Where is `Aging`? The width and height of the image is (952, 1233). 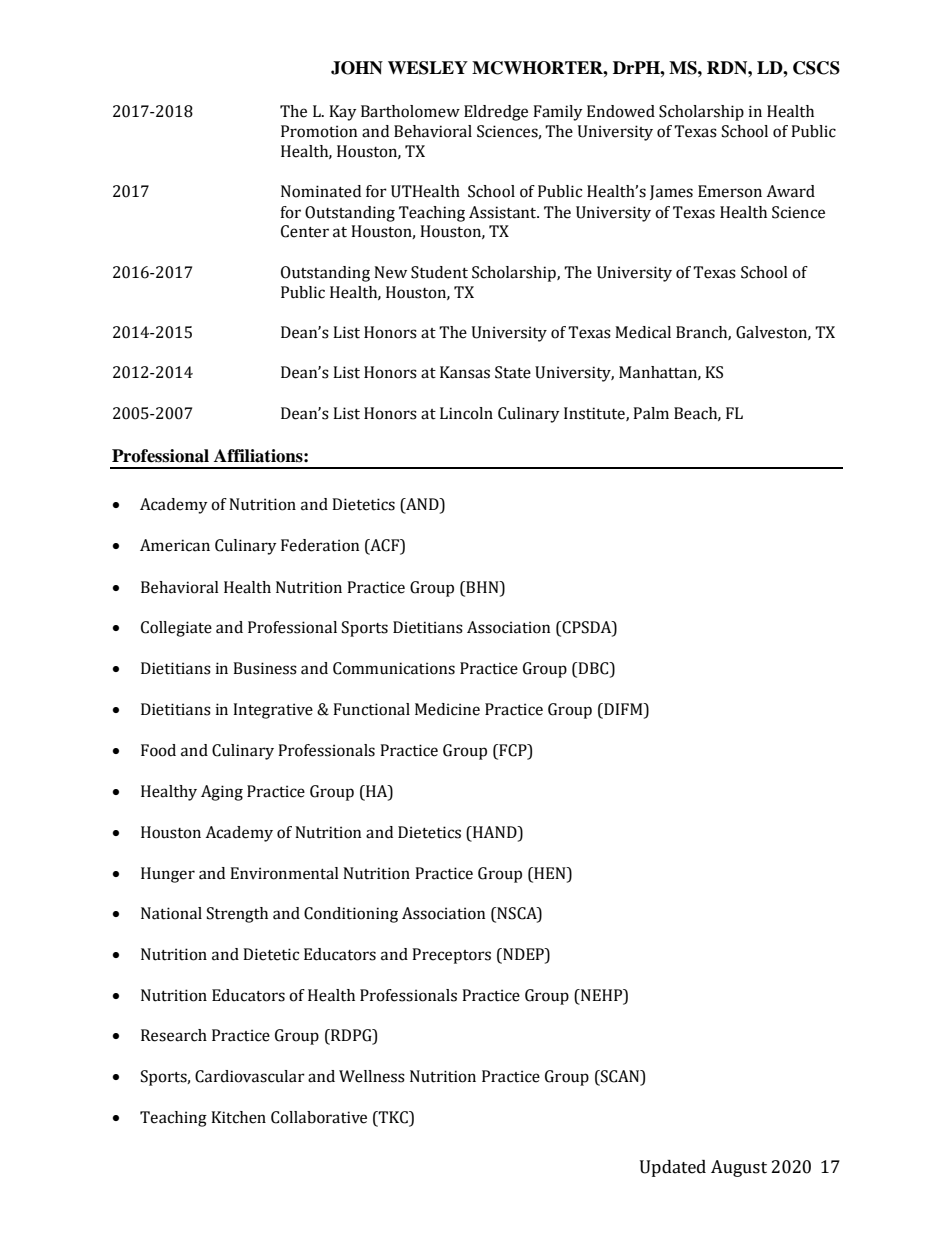 Aging is located at coordinates (222, 793).
